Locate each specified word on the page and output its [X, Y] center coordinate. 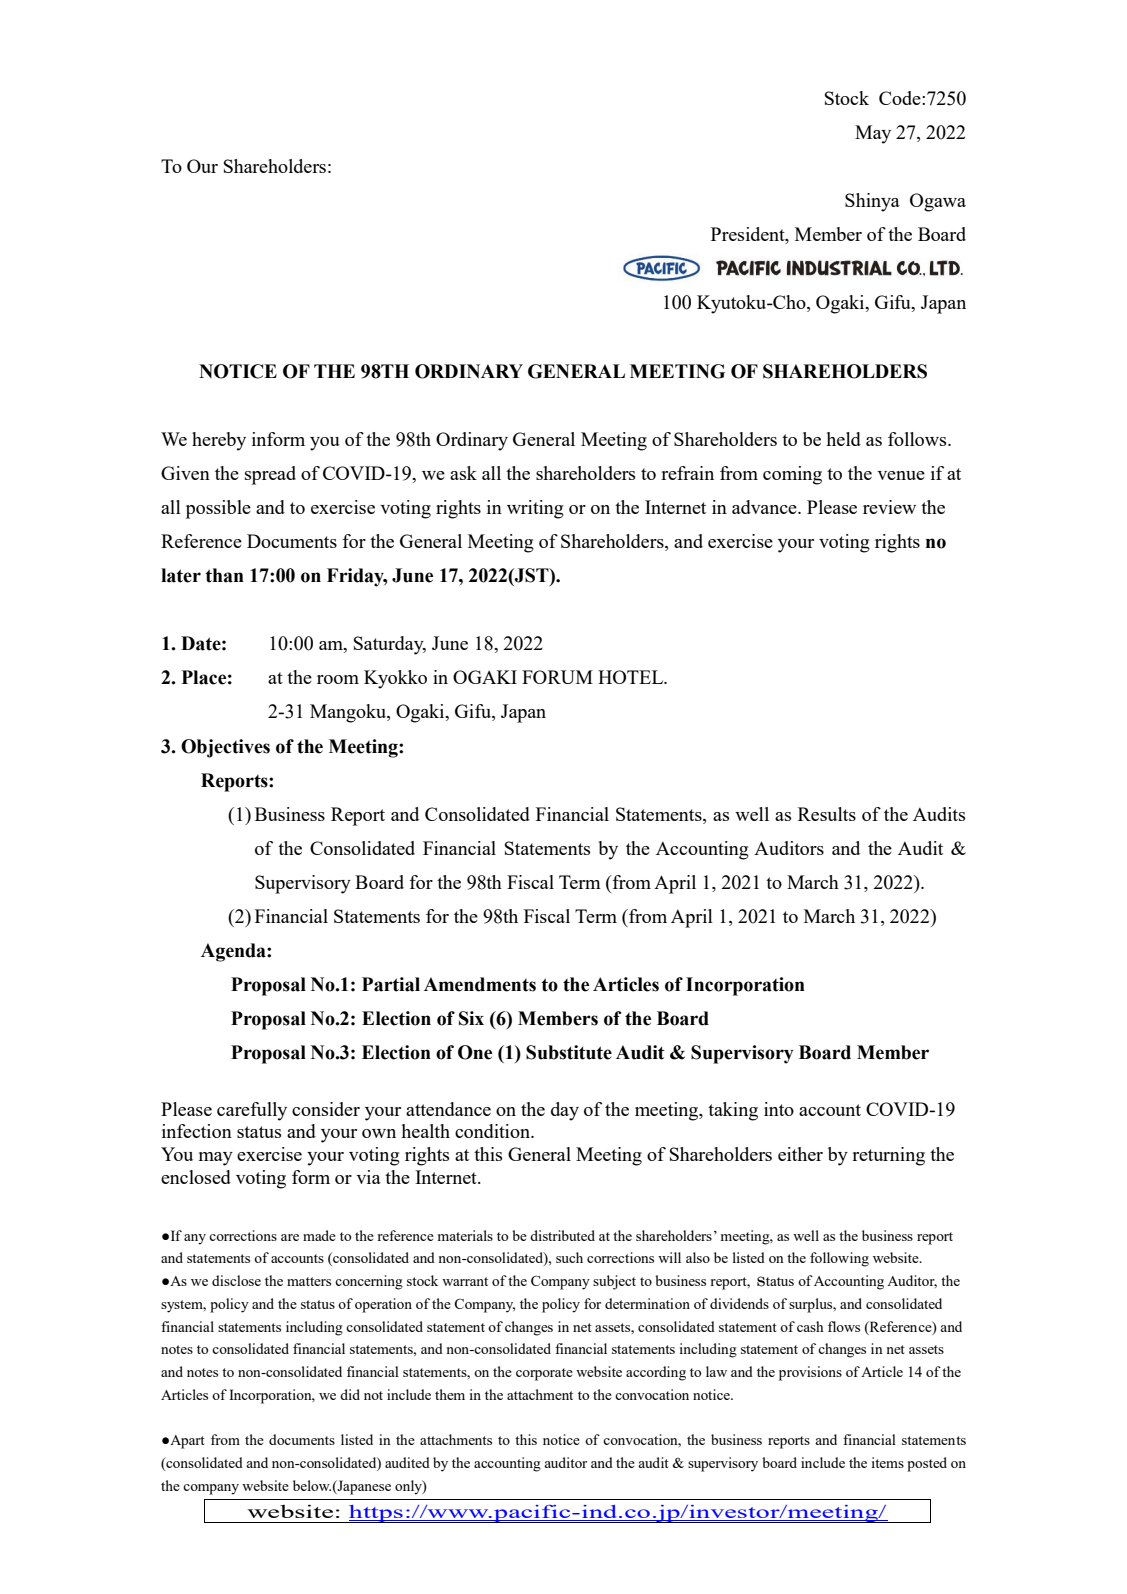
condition [493, 1131]
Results [827, 814]
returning [888, 1156]
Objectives [225, 748]
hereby [219, 441]
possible [218, 509]
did [350, 1394]
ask [463, 473]
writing [535, 509]
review [889, 507]
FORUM [557, 677]
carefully [252, 1111]
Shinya [872, 202]
